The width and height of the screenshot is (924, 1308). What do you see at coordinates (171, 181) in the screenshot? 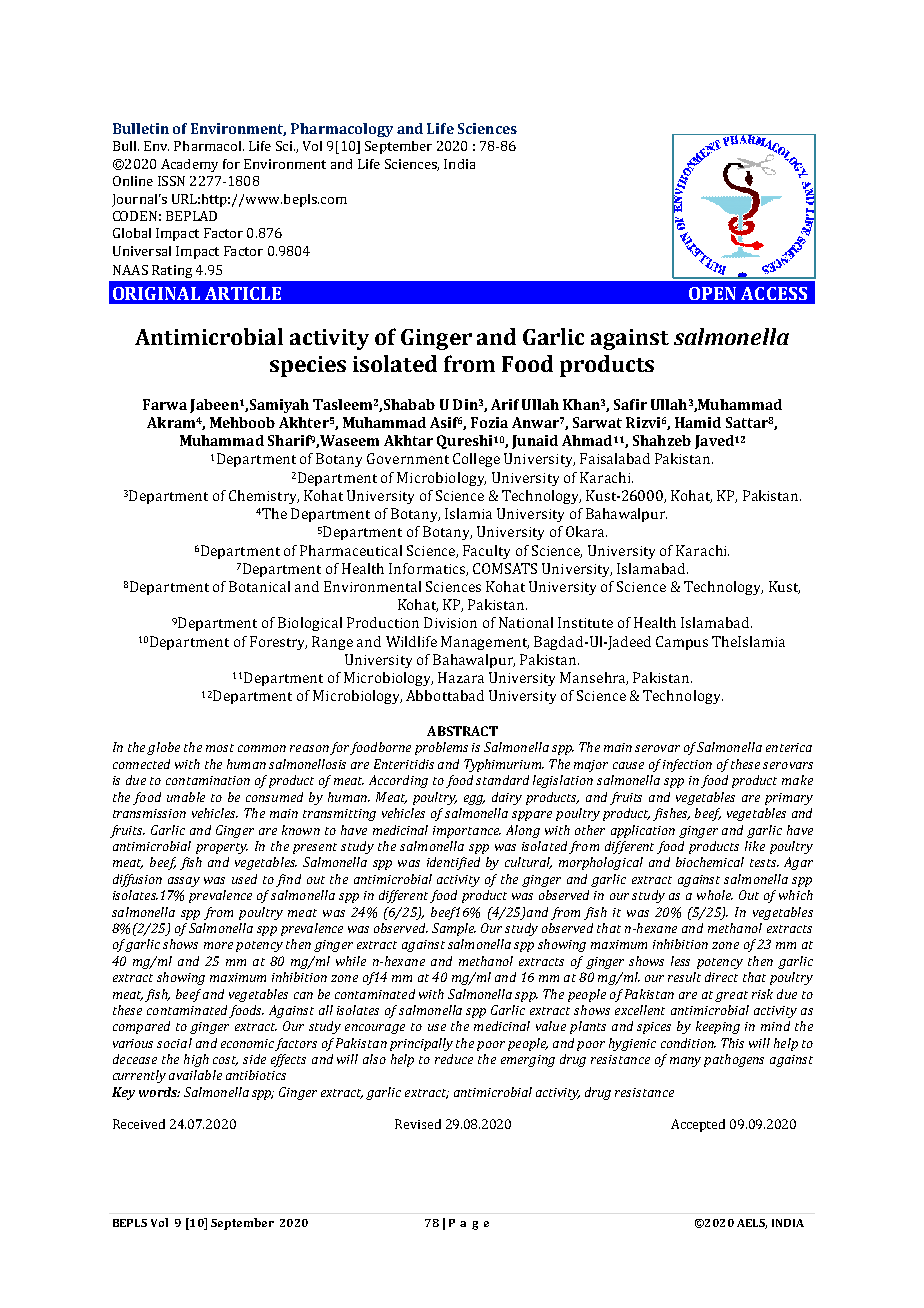
I see `ISSN` at bounding box center [171, 181].
